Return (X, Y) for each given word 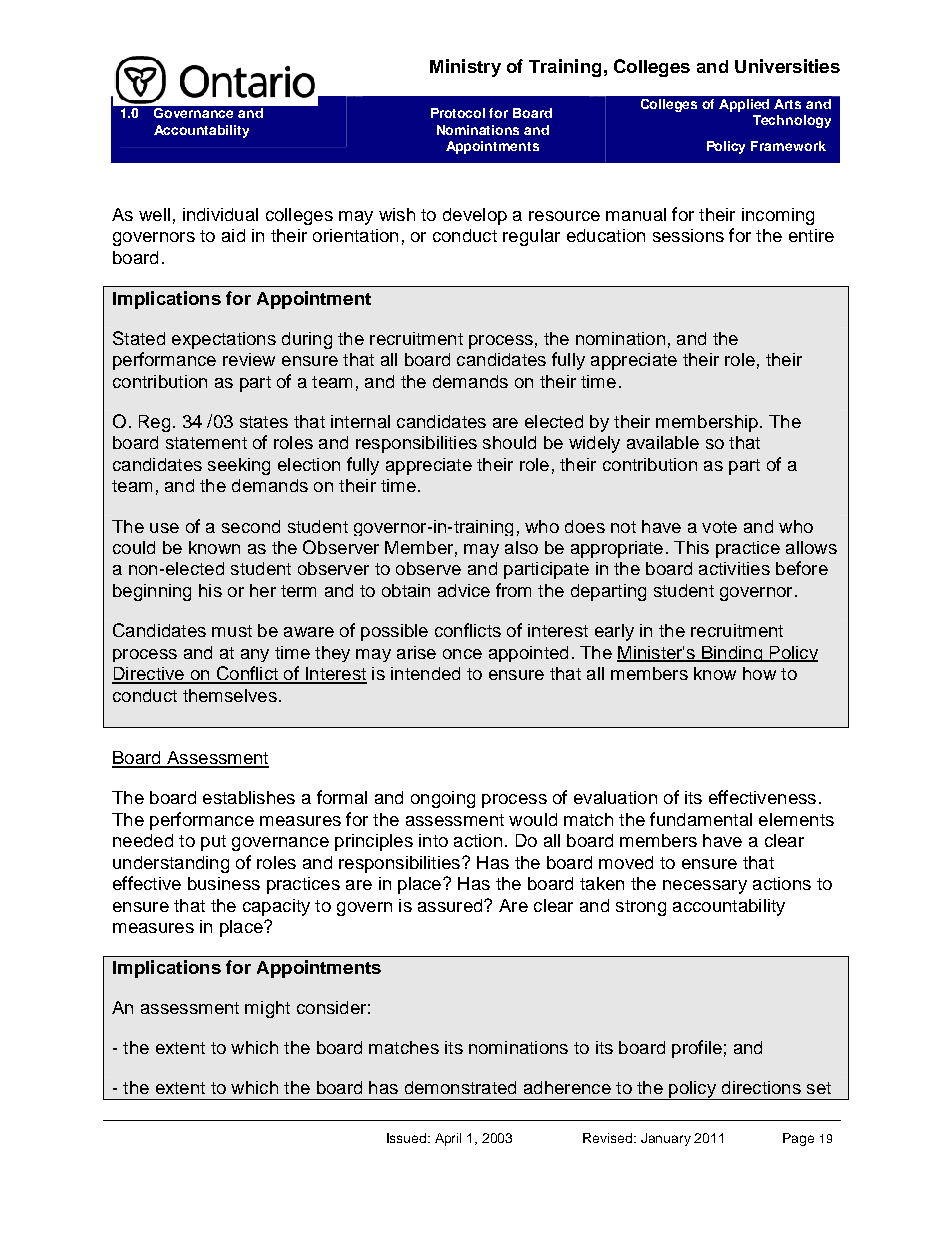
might (267, 1009)
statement (206, 443)
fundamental (701, 819)
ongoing (443, 799)
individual (220, 214)
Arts (787, 104)
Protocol (458, 113)
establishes (249, 797)
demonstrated (460, 1087)
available (663, 442)
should (509, 442)
